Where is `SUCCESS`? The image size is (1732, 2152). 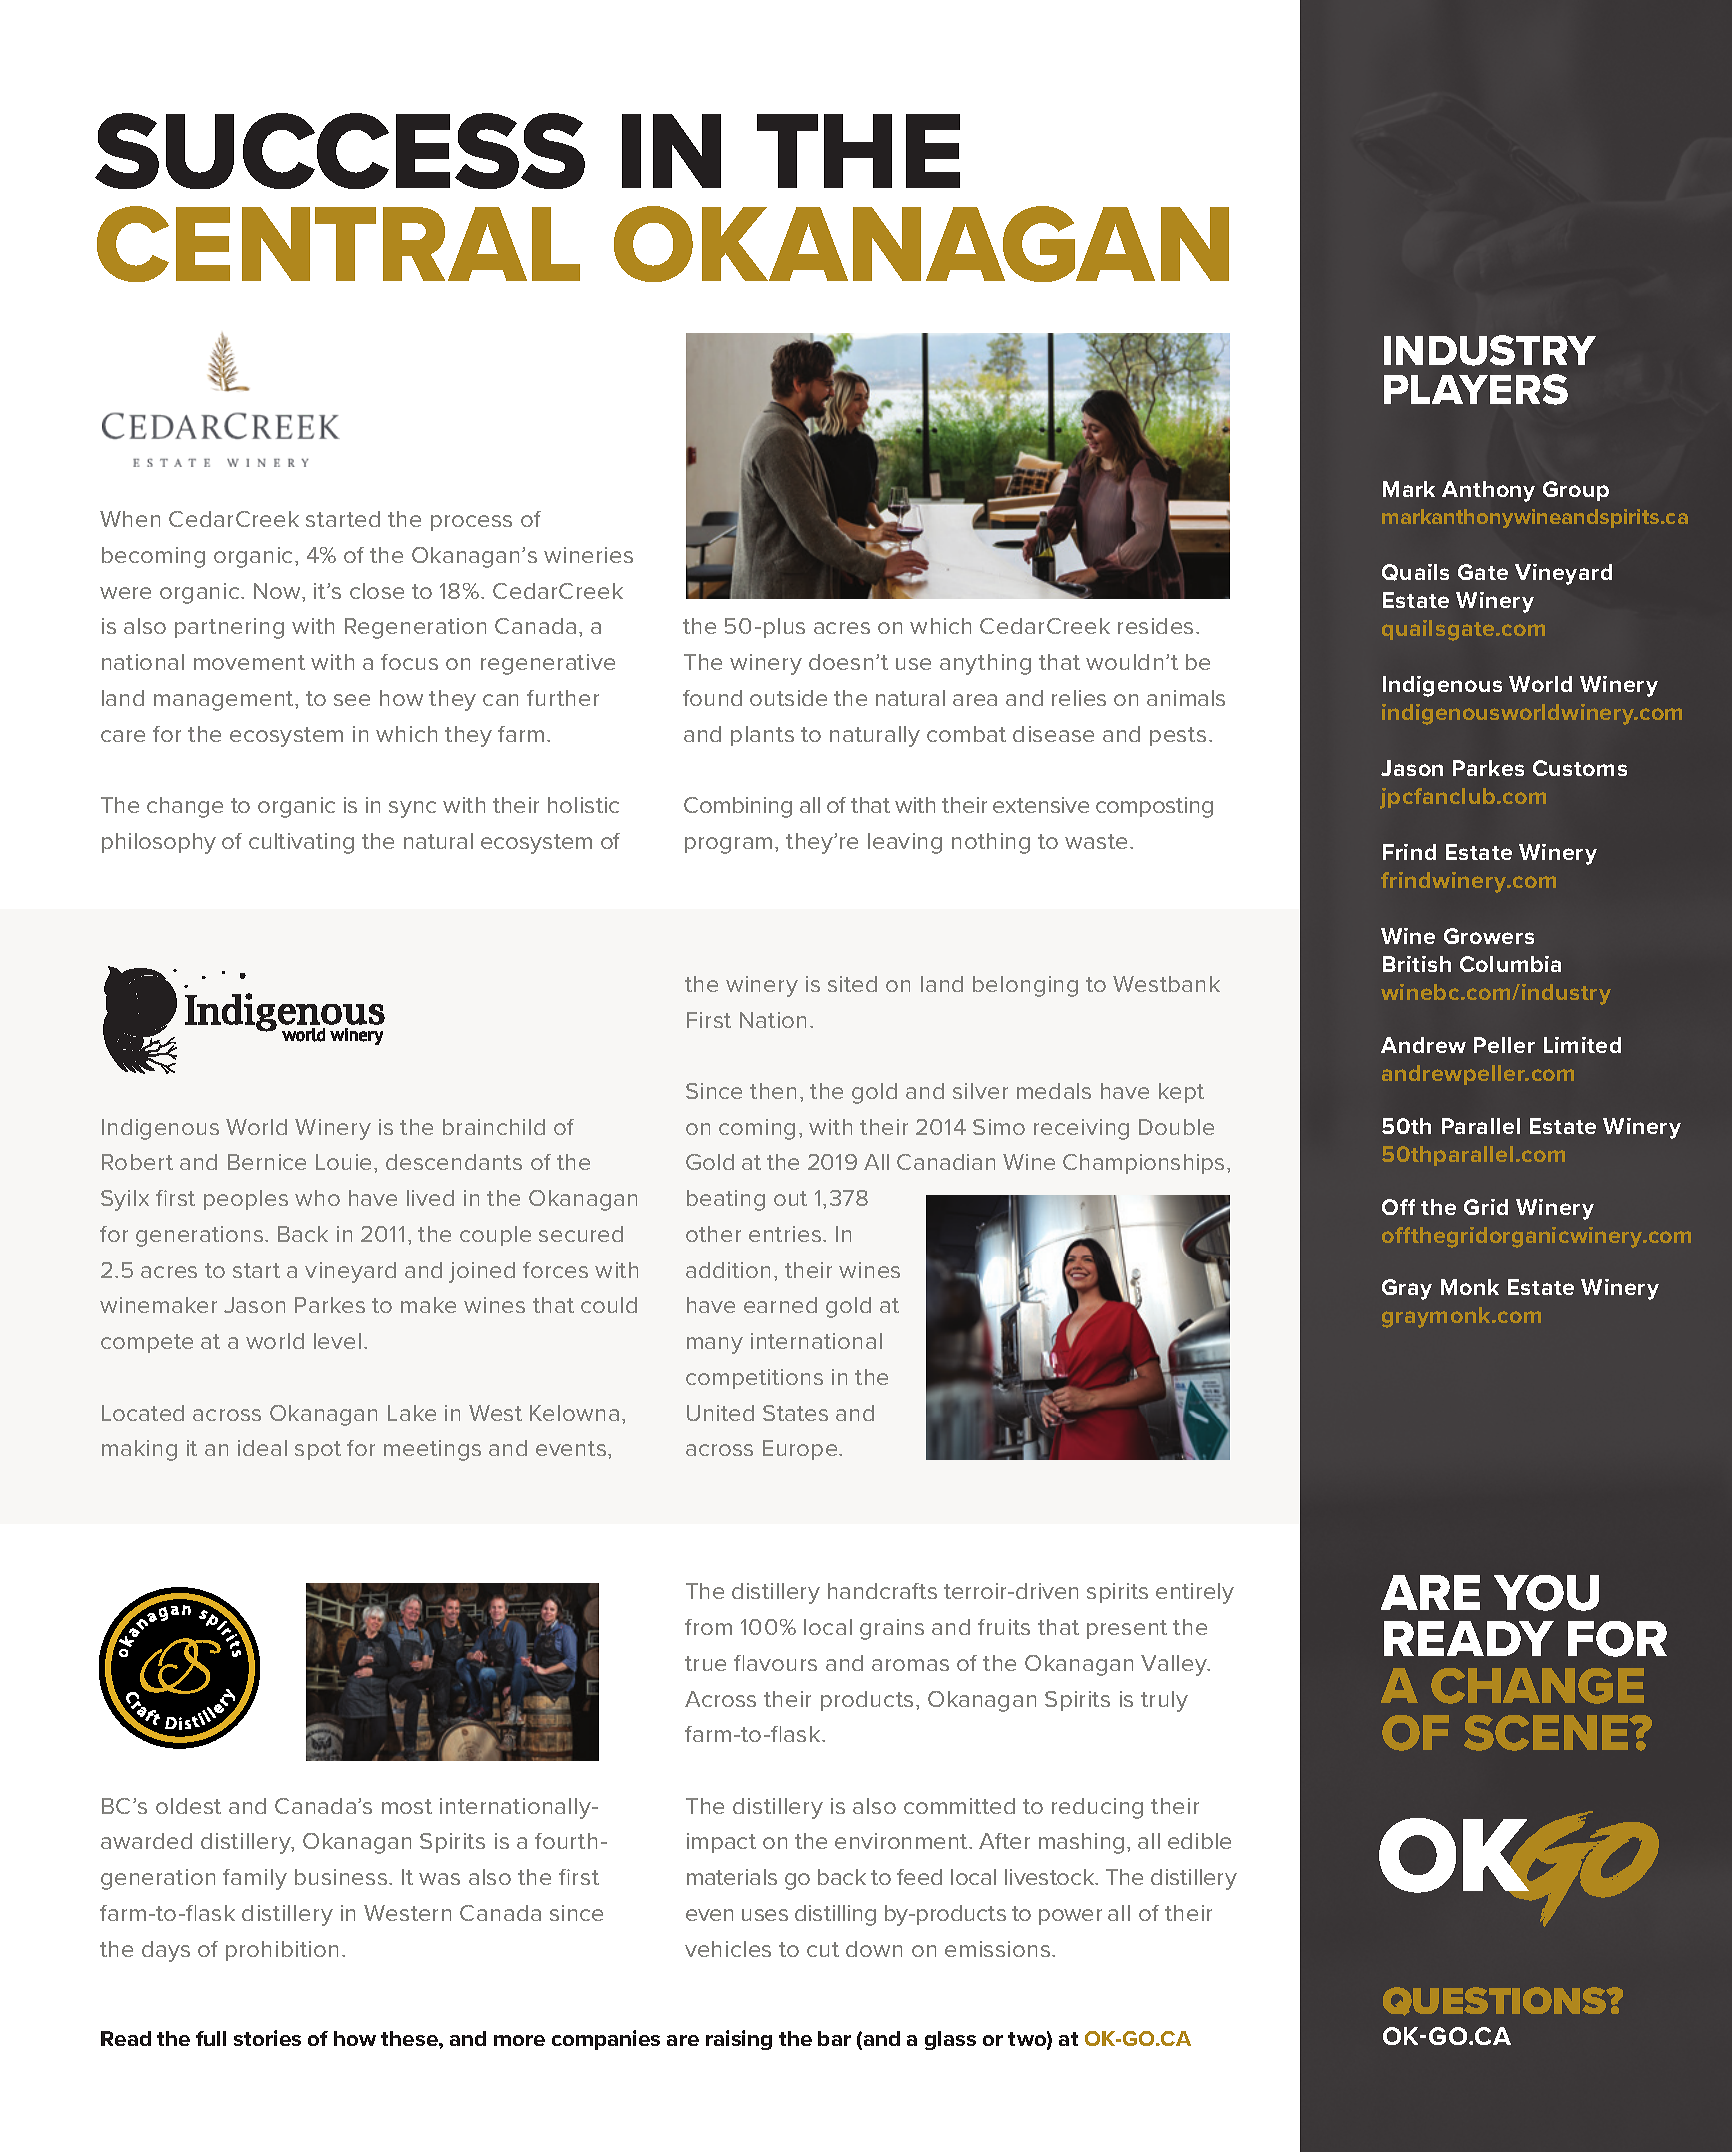
SUCCESS is located at coordinates (340, 151).
